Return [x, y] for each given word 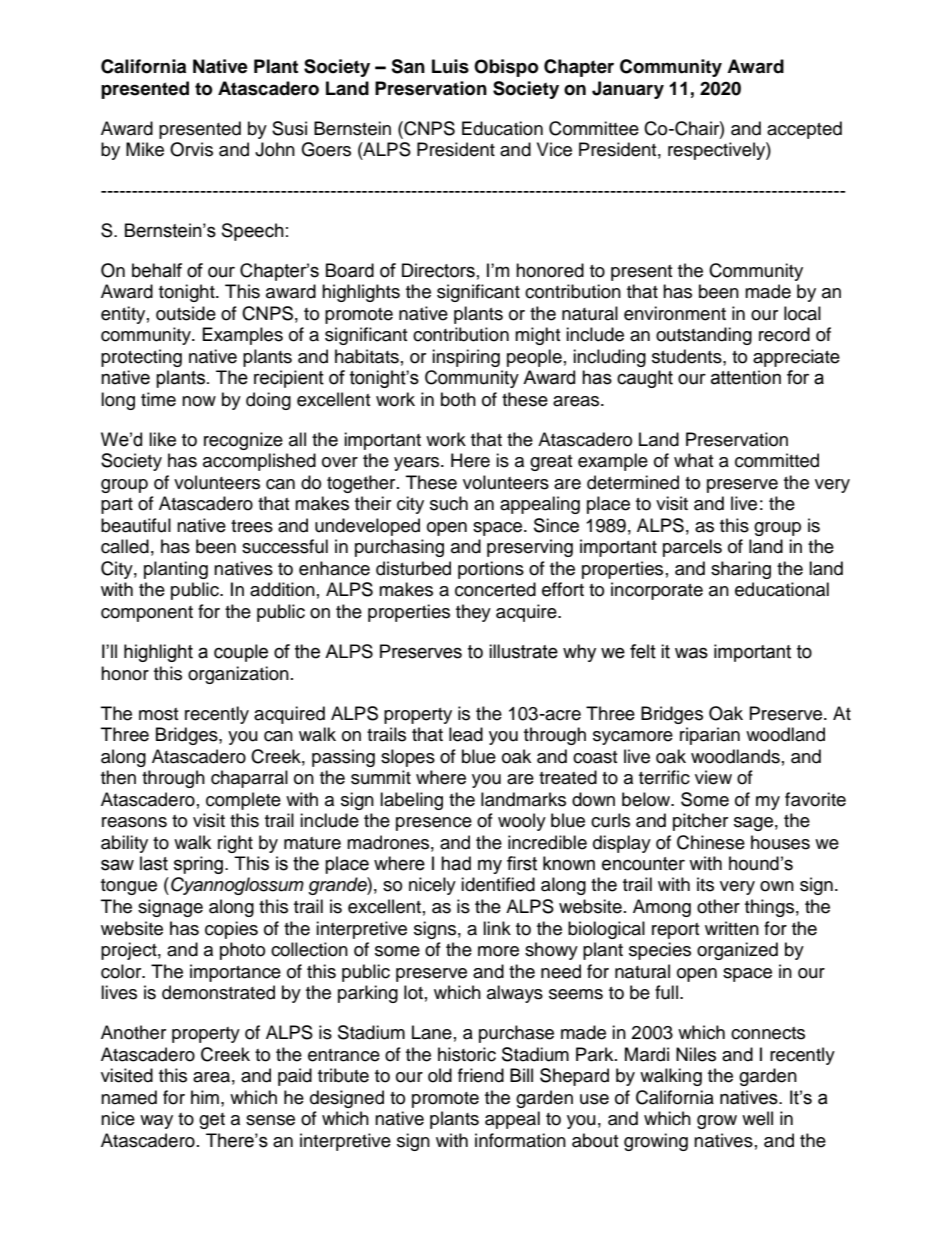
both [458, 399]
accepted [804, 130]
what [693, 460]
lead [466, 734]
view [713, 777]
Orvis [191, 149]
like [162, 439]
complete [243, 801]
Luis [450, 66]
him [205, 1097]
